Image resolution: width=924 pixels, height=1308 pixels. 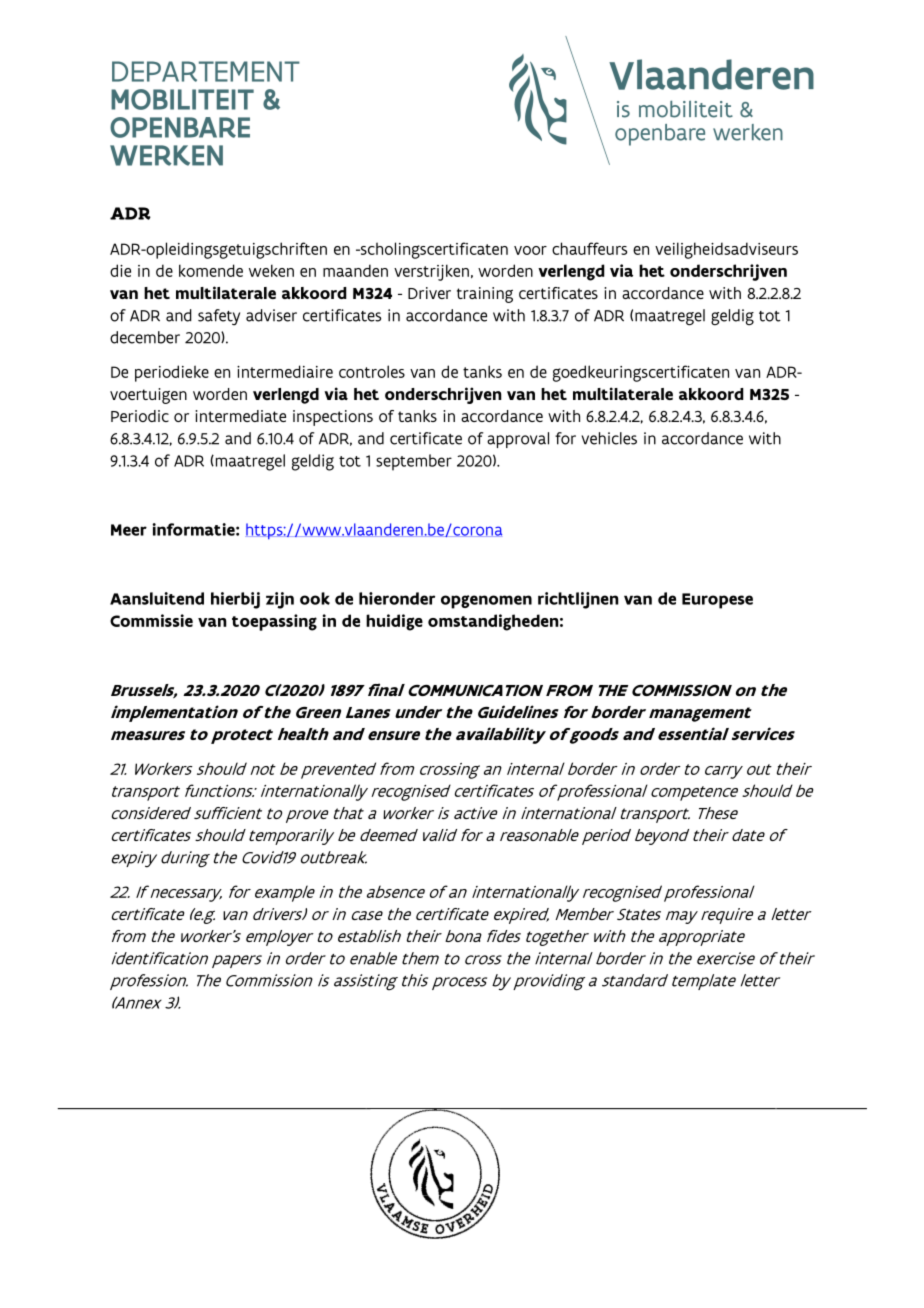 What do you see at coordinates (530, 250) in the page?
I see `voor` at bounding box center [530, 250].
